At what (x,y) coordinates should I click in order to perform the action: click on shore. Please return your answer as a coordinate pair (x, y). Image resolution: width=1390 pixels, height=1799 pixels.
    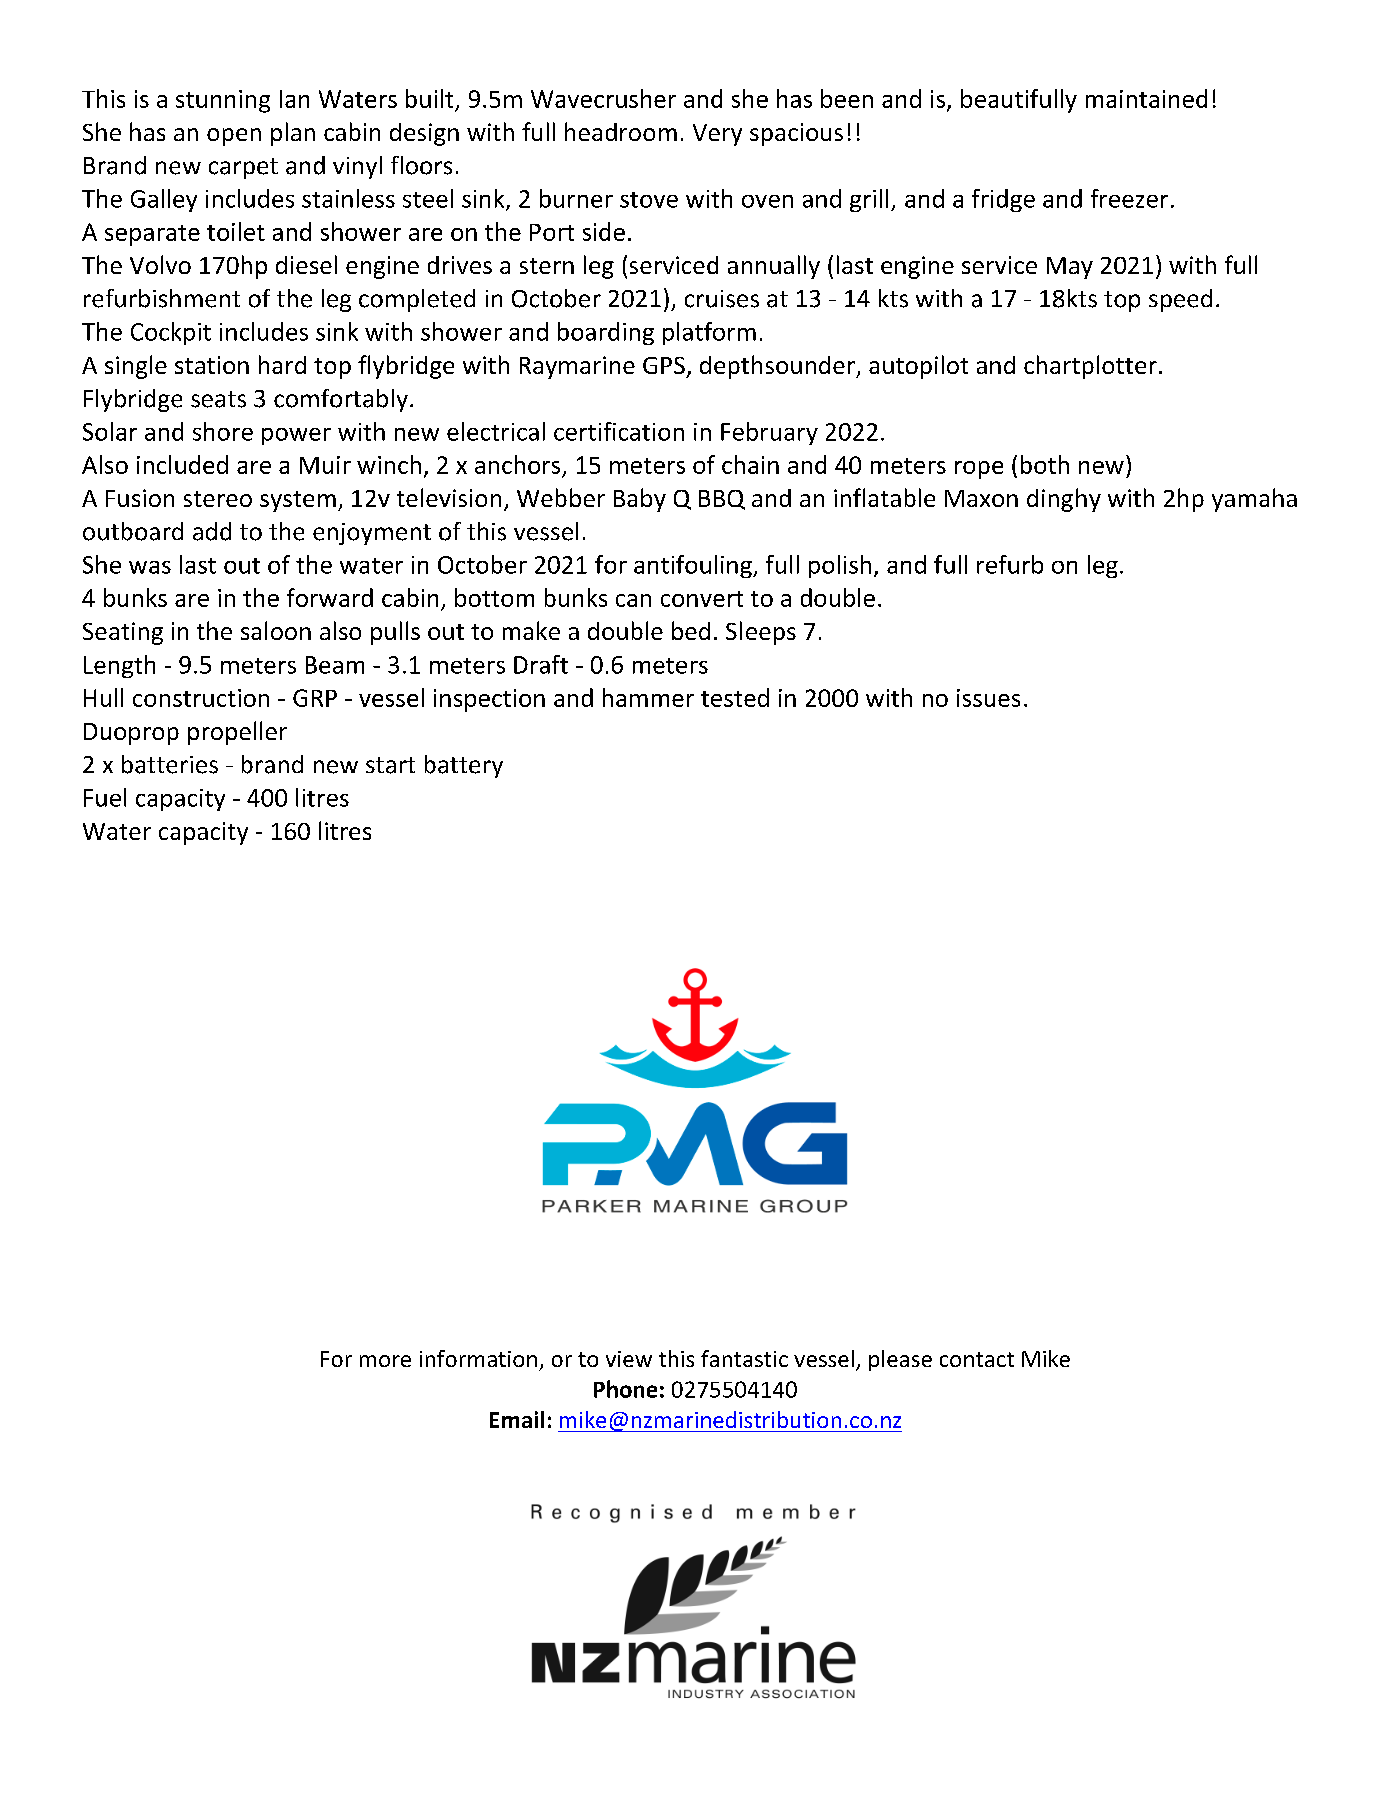
    Looking at the image, I should click on (223, 431).
